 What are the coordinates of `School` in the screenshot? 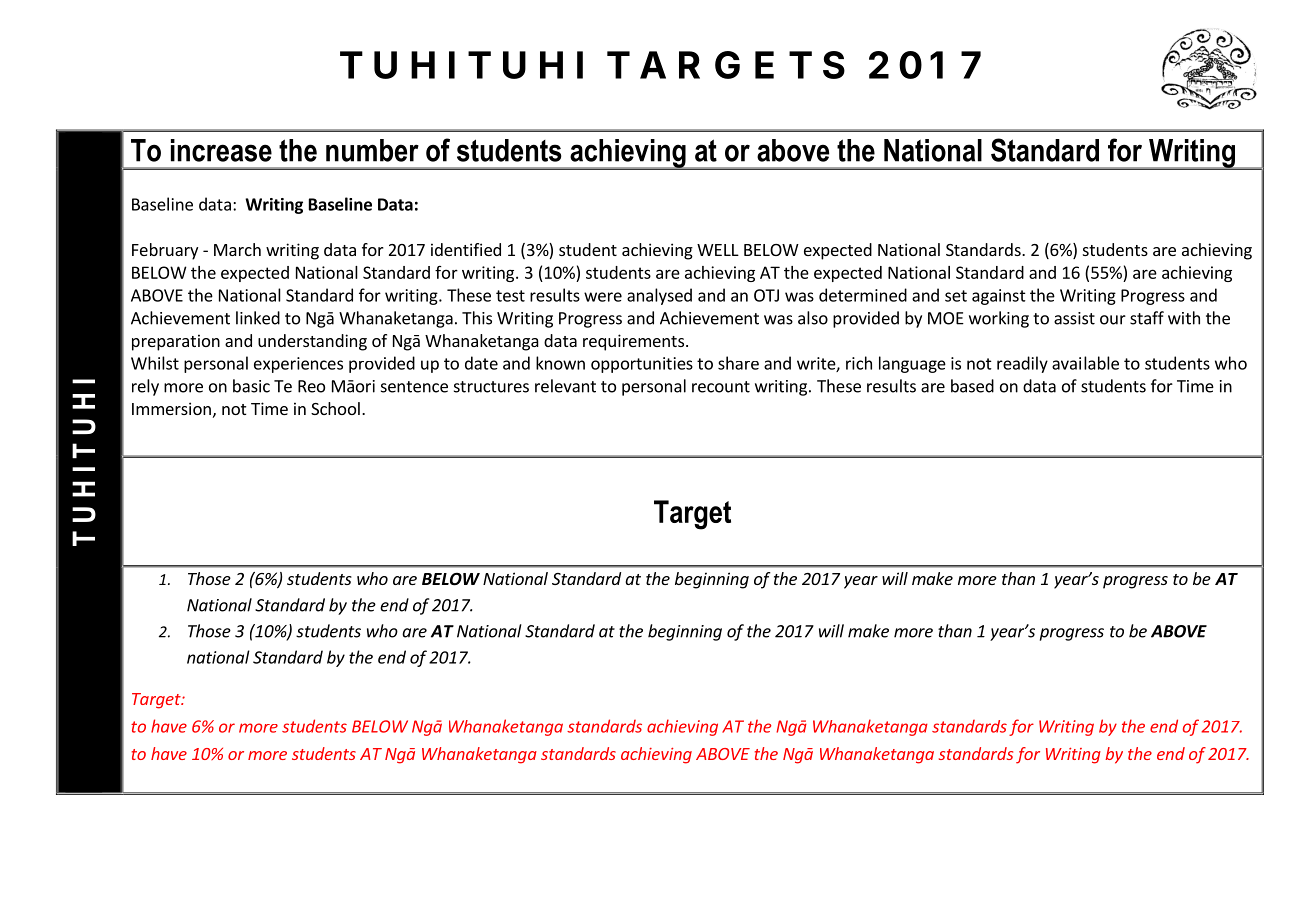 It's located at (335, 408).
